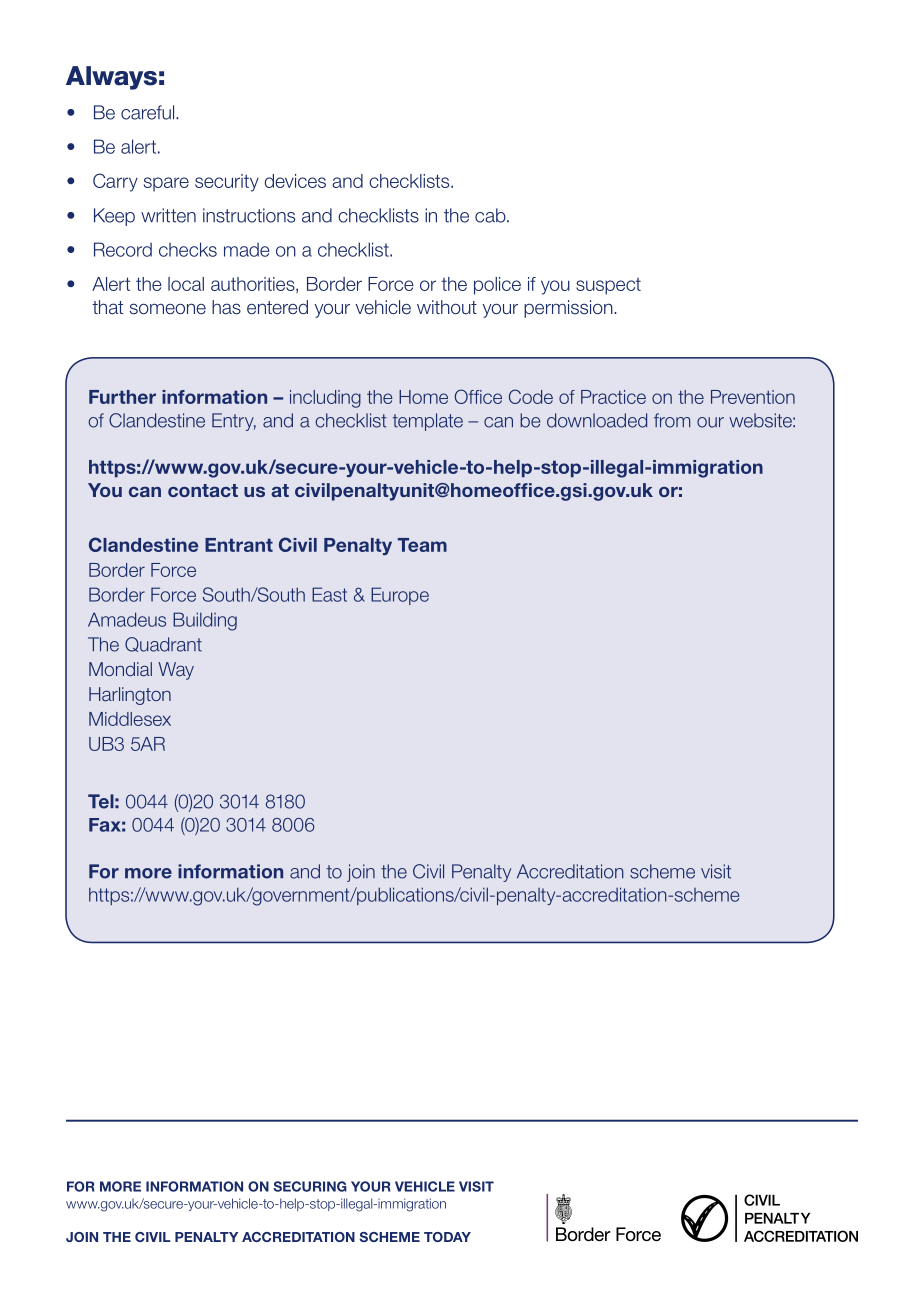 The width and height of the page is (924, 1308). I want to click on Europe, so click(400, 596).
